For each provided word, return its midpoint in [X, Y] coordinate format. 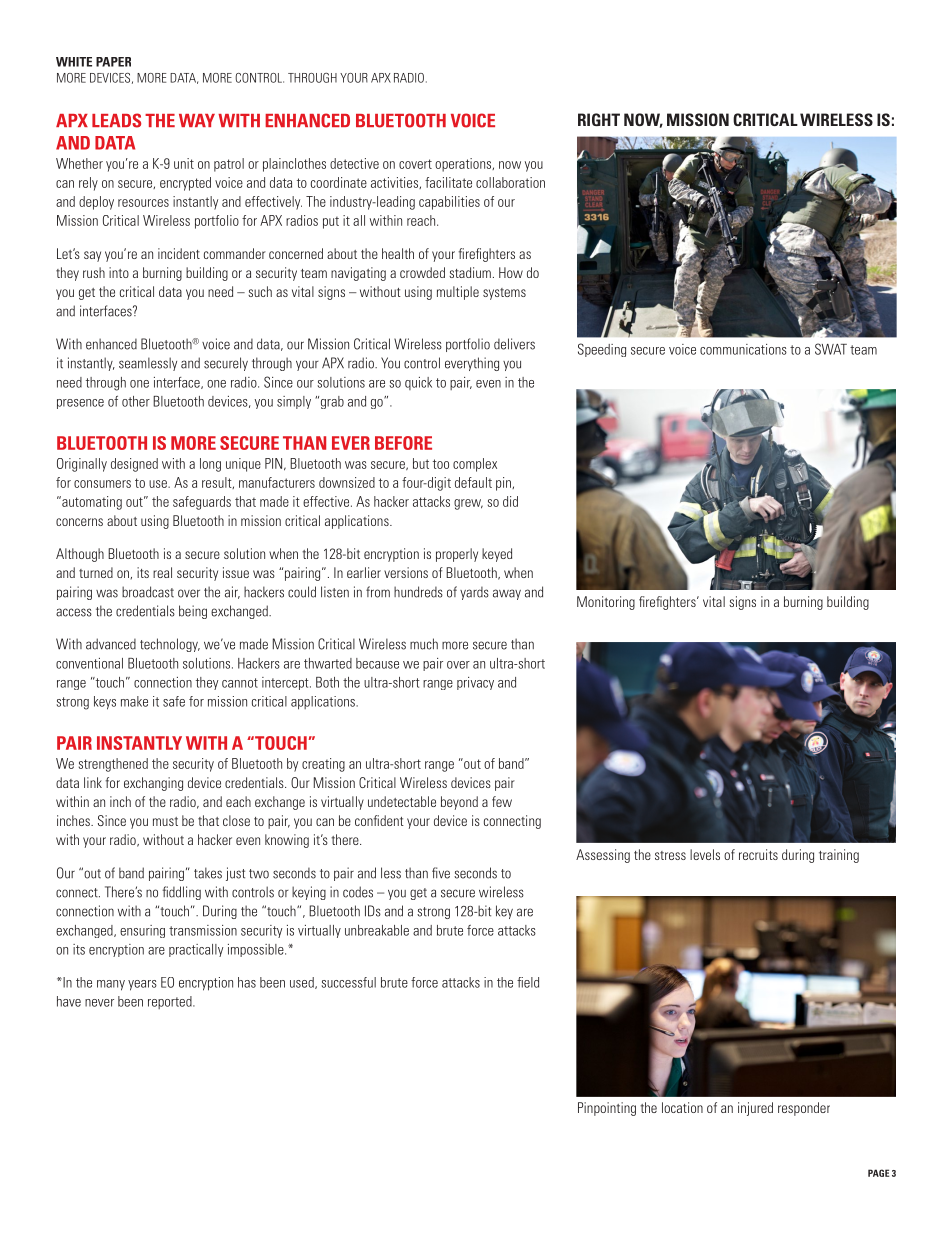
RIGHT [599, 119]
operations [464, 165]
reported [171, 1002]
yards [474, 593]
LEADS [116, 120]
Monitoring [606, 603]
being [193, 612]
